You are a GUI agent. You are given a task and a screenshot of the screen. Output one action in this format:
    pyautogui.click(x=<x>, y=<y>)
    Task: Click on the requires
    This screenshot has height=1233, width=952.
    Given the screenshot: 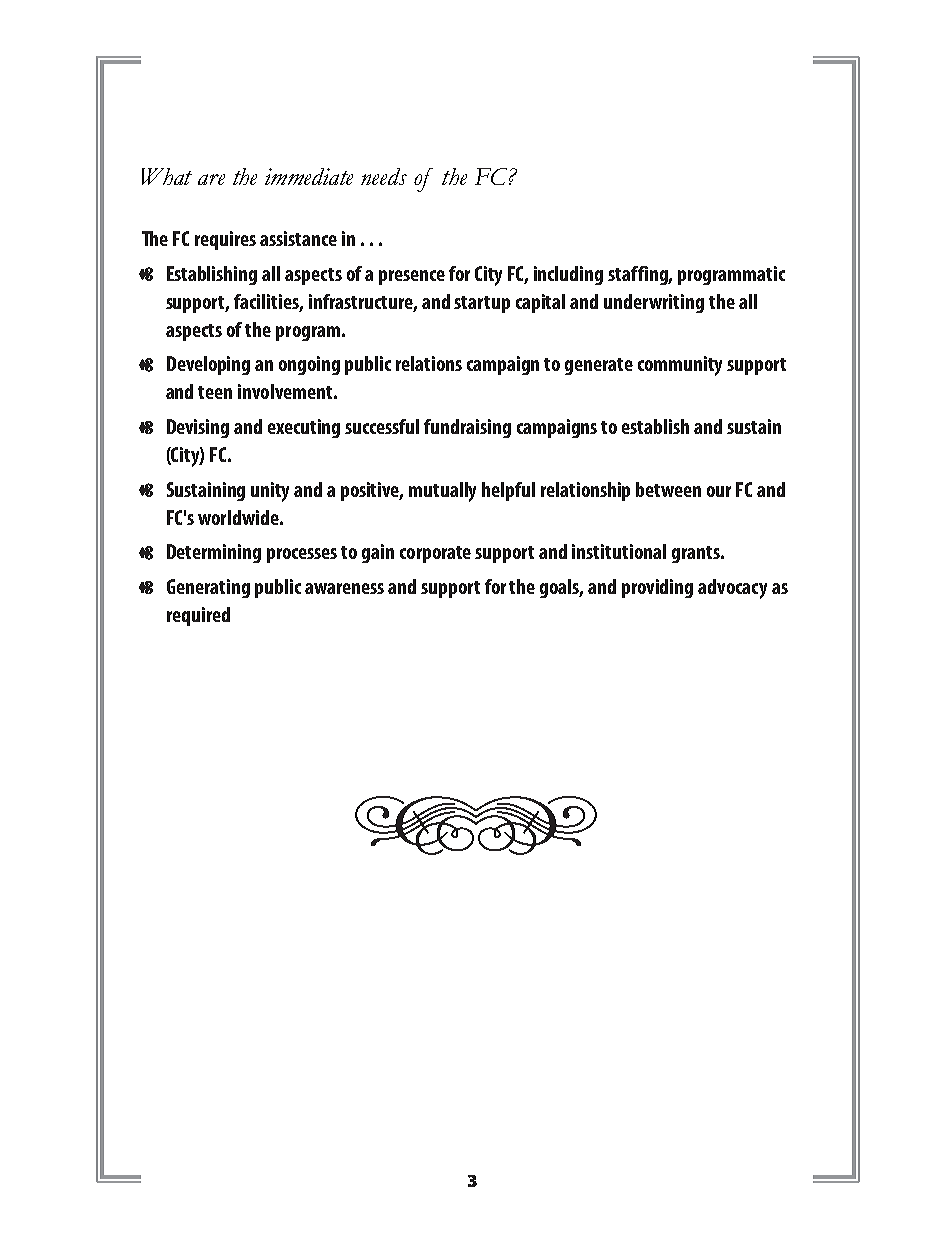 What is the action you would take?
    pyautogui.click(x=225, y=240)
